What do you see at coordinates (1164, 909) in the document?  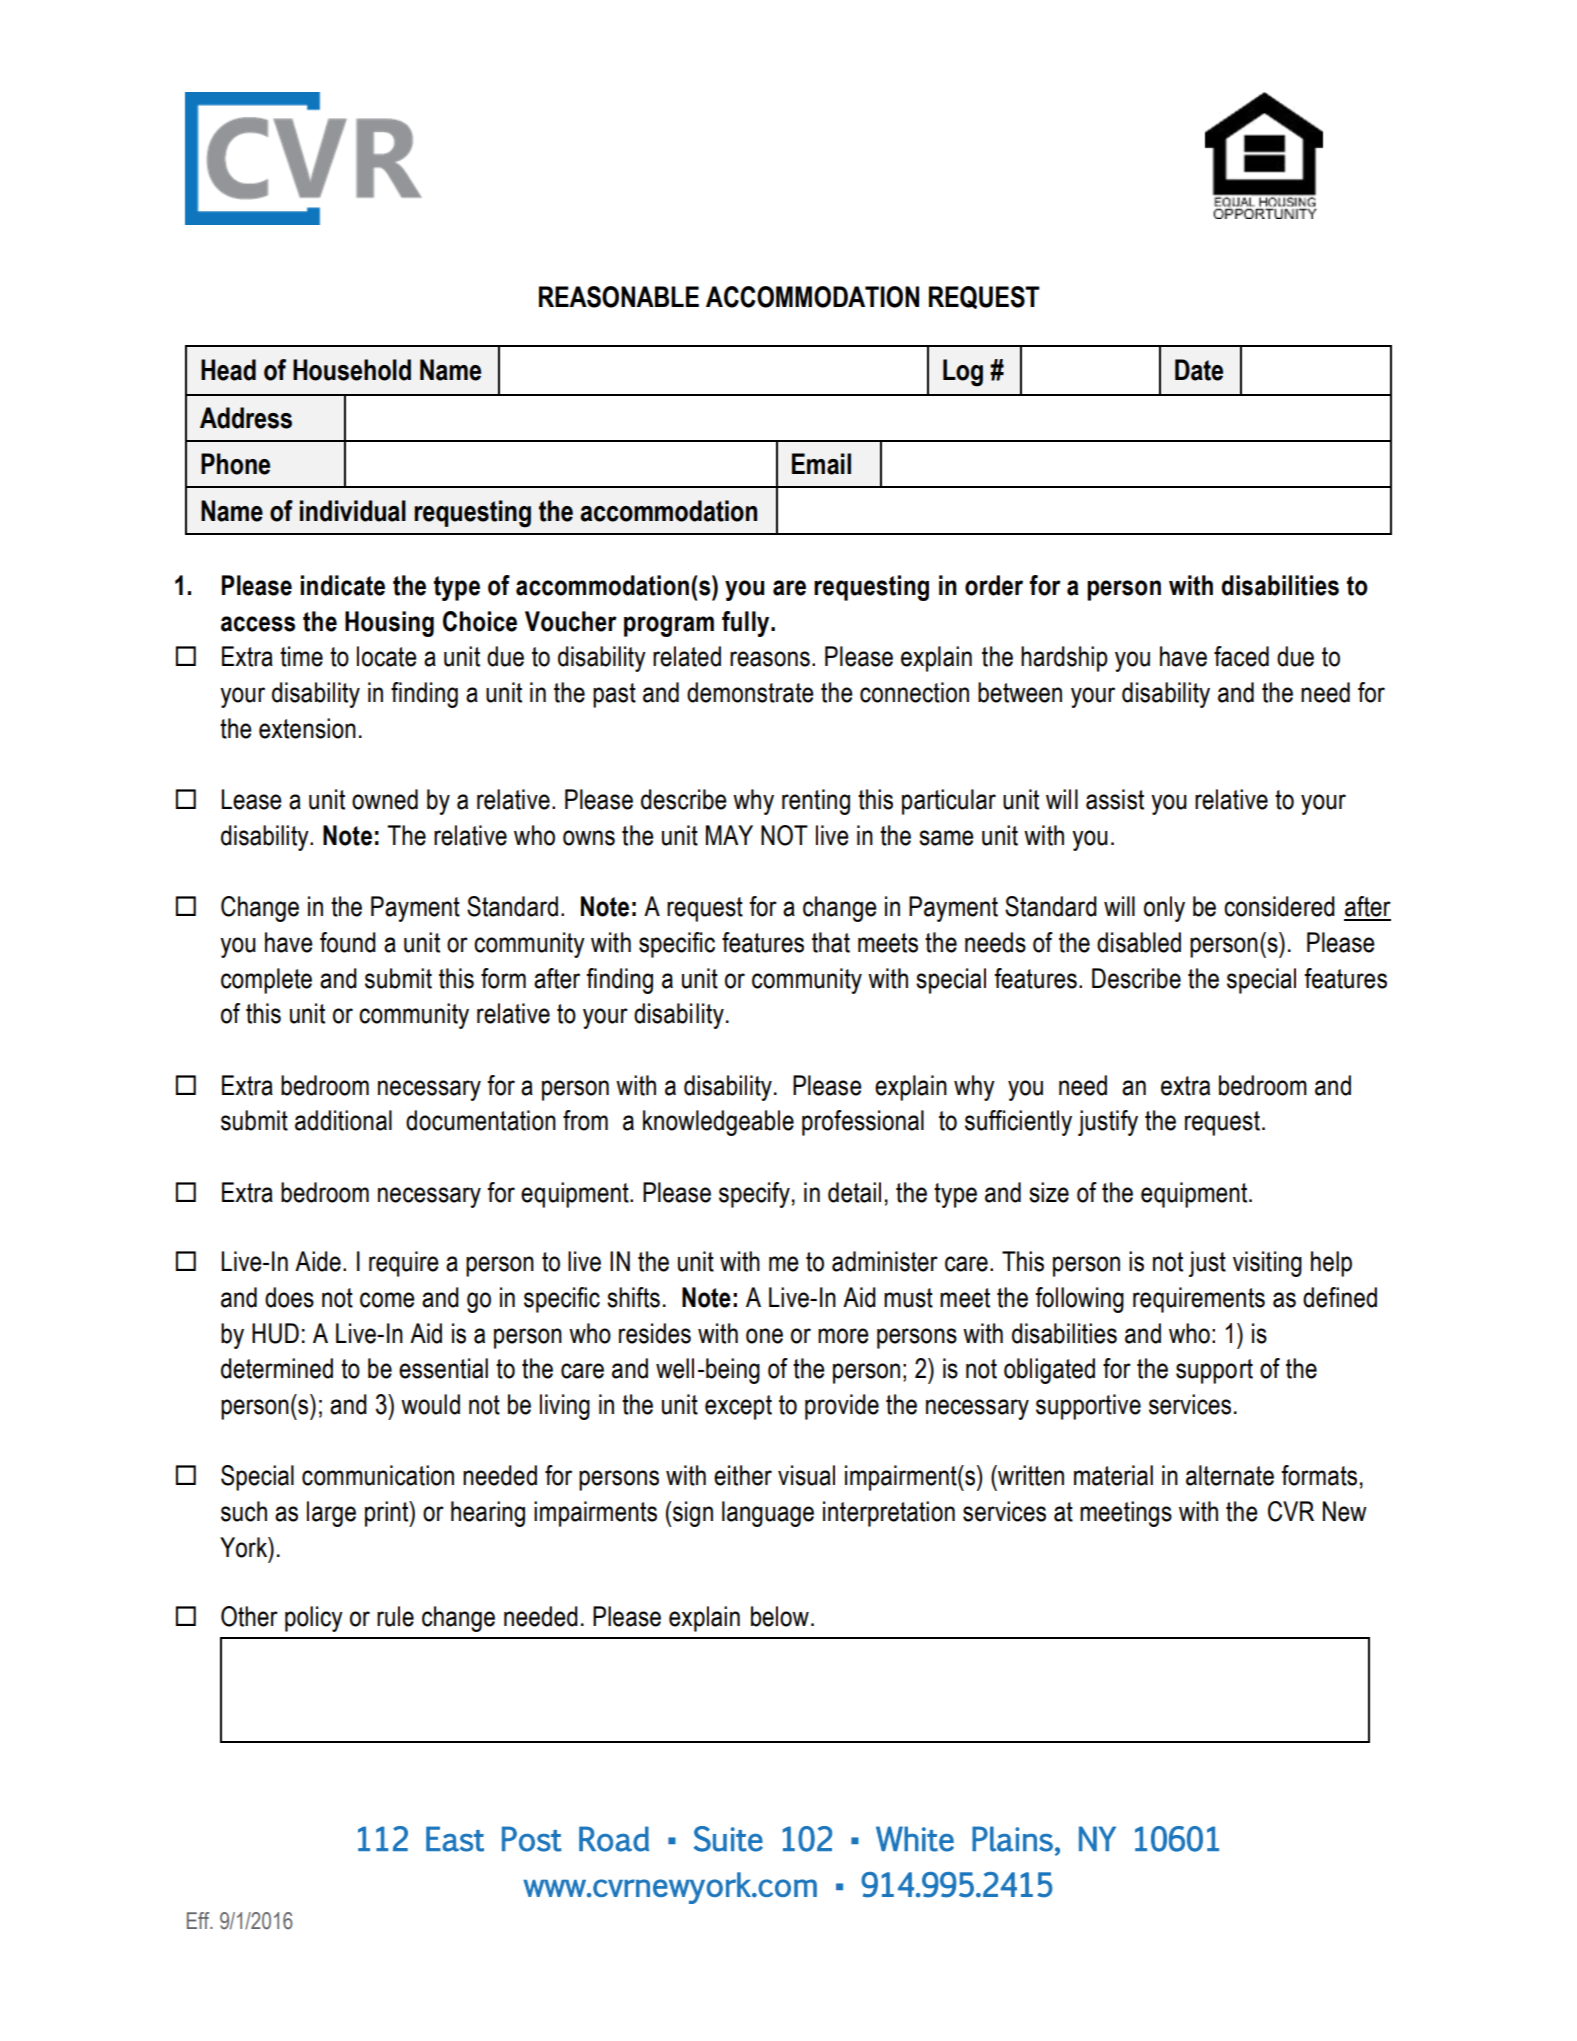 I see `only` at bounding box center [1164, 909].
